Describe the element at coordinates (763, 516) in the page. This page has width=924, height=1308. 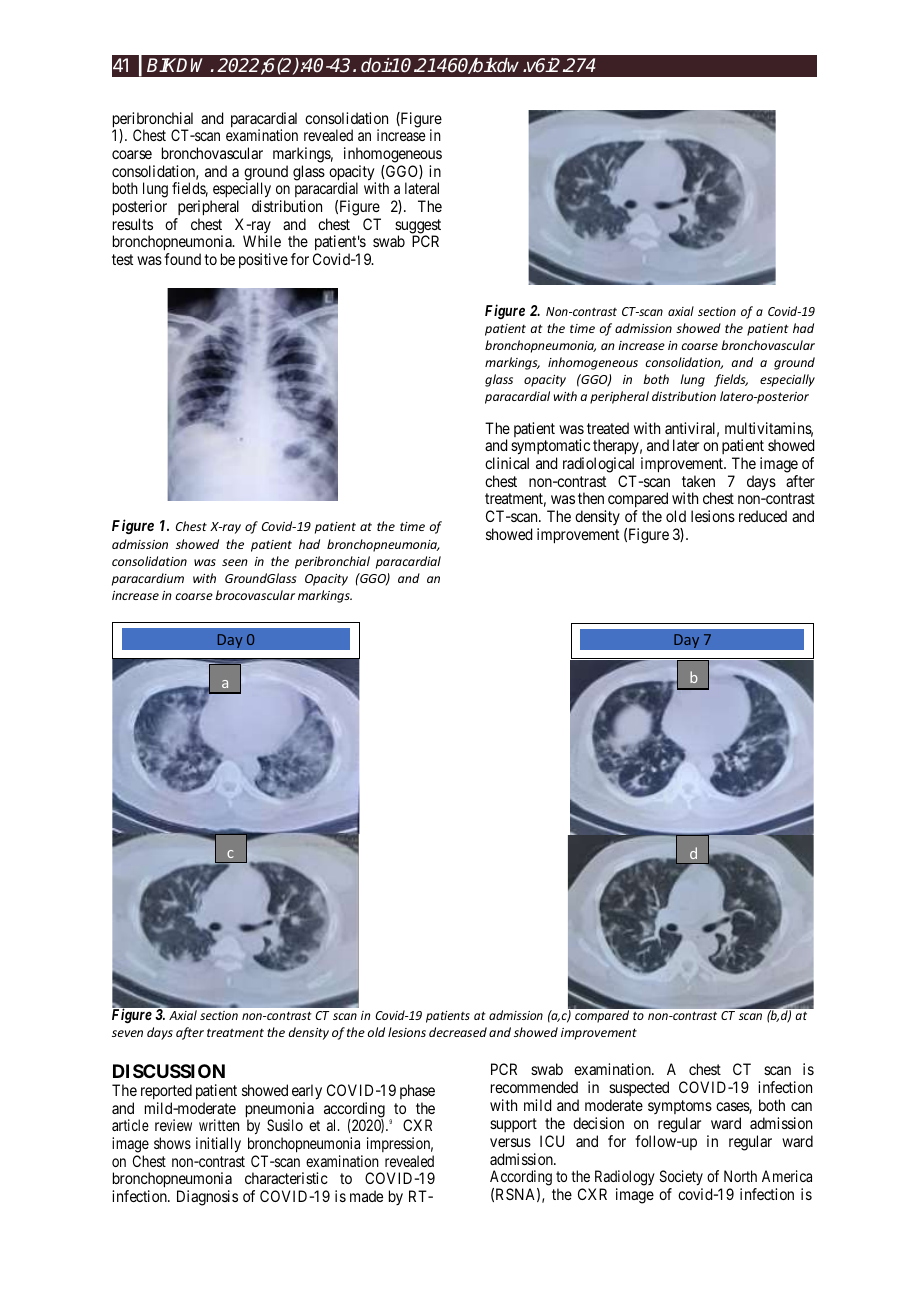
I see `reduced` at that location.
